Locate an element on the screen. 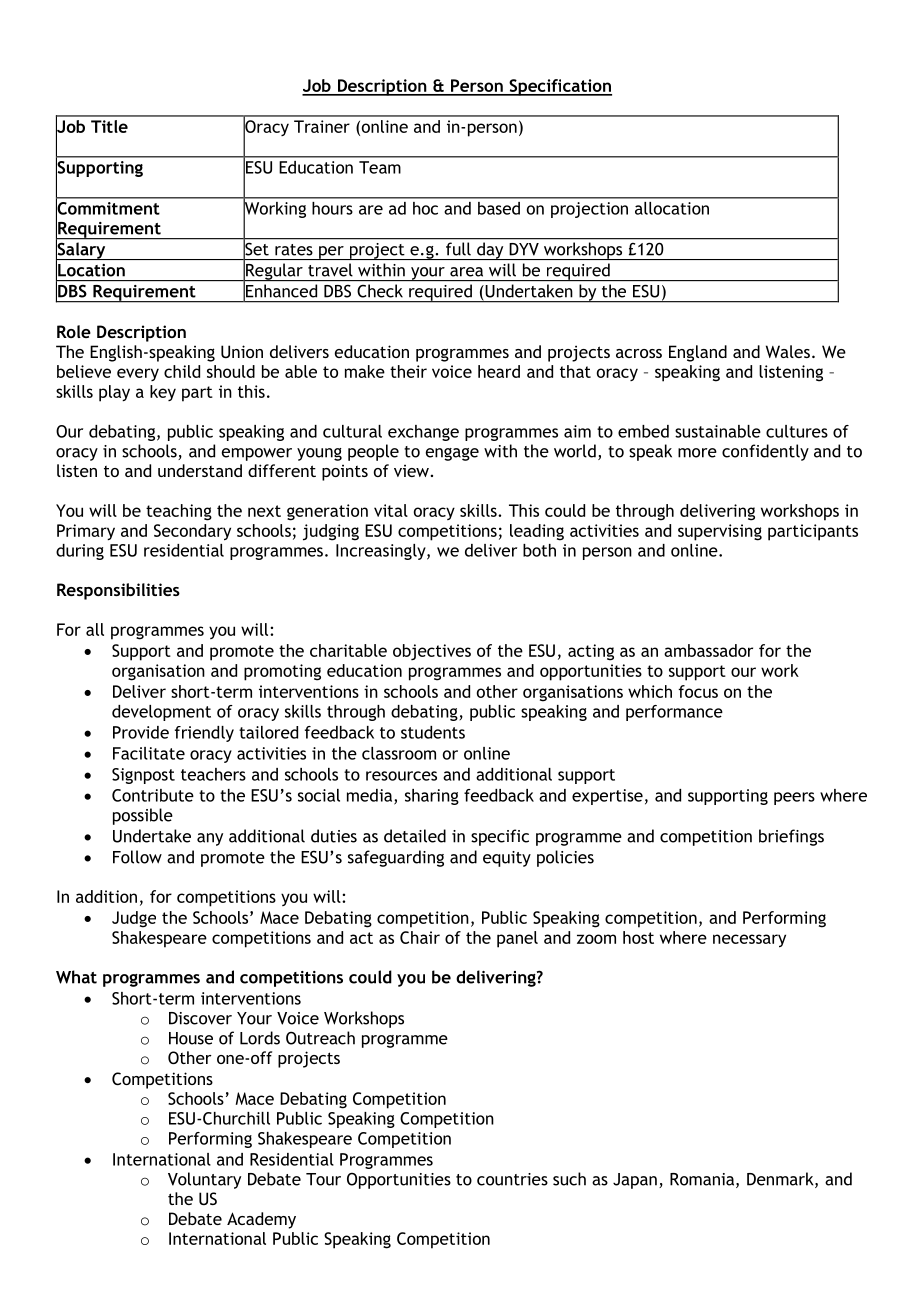 The height and width of the screenshot is (1308, 924). detailed is located at coordinates (415, 836).
